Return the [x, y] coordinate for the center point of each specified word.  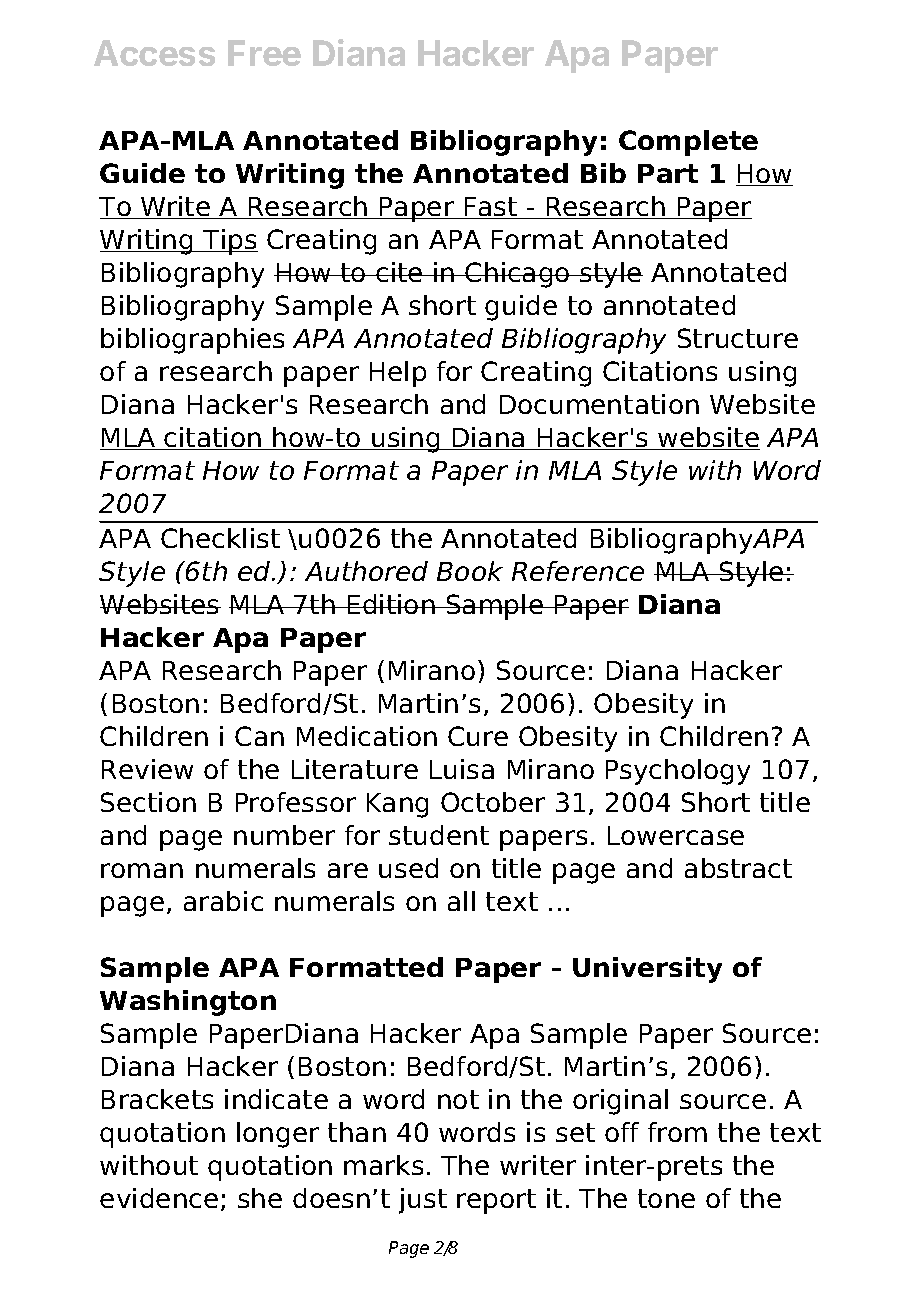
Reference [578, 571]
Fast [491, 208]
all [461, 901]
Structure [738, 338]
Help [398, 374]
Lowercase [676, 835]
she [260, 1198]
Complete [688, 143]
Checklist [220, 538]
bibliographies [192, 341]
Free [264, 53]
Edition [391, 604]
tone [666, 1198]
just [423, 1201]
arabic [223, 901]
